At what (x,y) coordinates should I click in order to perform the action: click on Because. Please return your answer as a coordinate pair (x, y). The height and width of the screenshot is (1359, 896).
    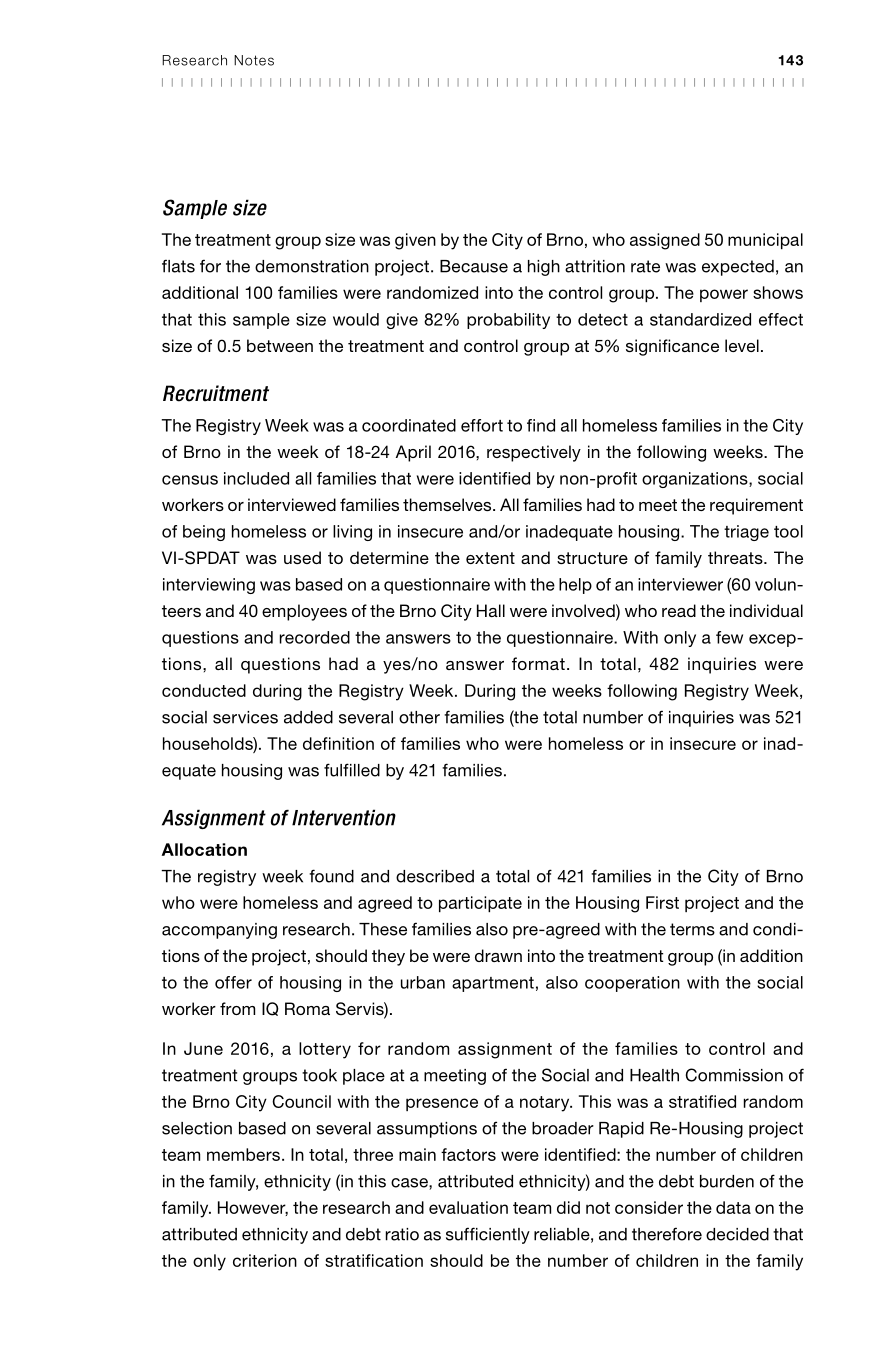
    Looking at the image, I should click on (474, 266).
